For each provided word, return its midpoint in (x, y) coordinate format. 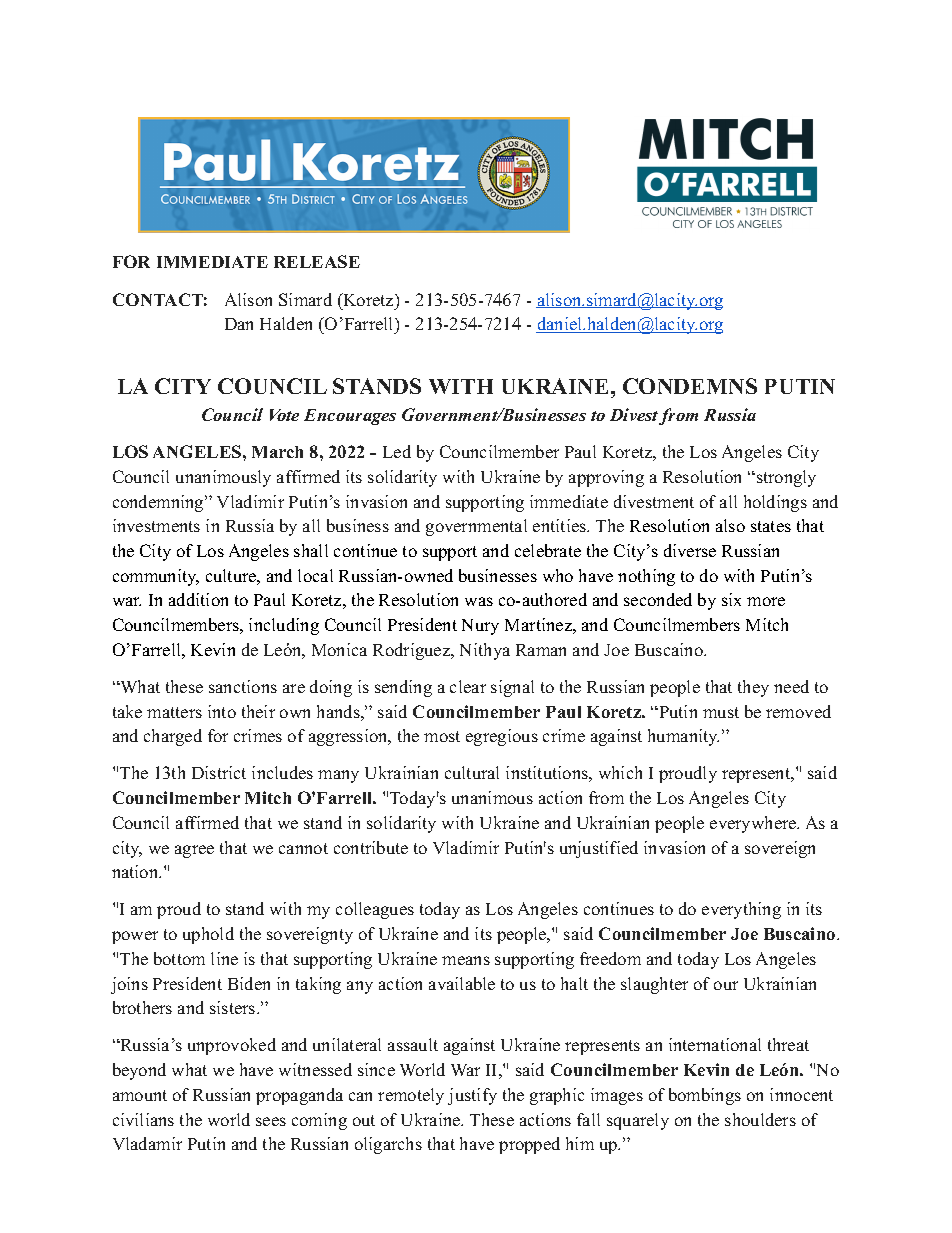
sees (271, 1121)
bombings (705, 1096)
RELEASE (317, 261)
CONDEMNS (690, 386)
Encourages (350, 417)
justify (472, 1096)
